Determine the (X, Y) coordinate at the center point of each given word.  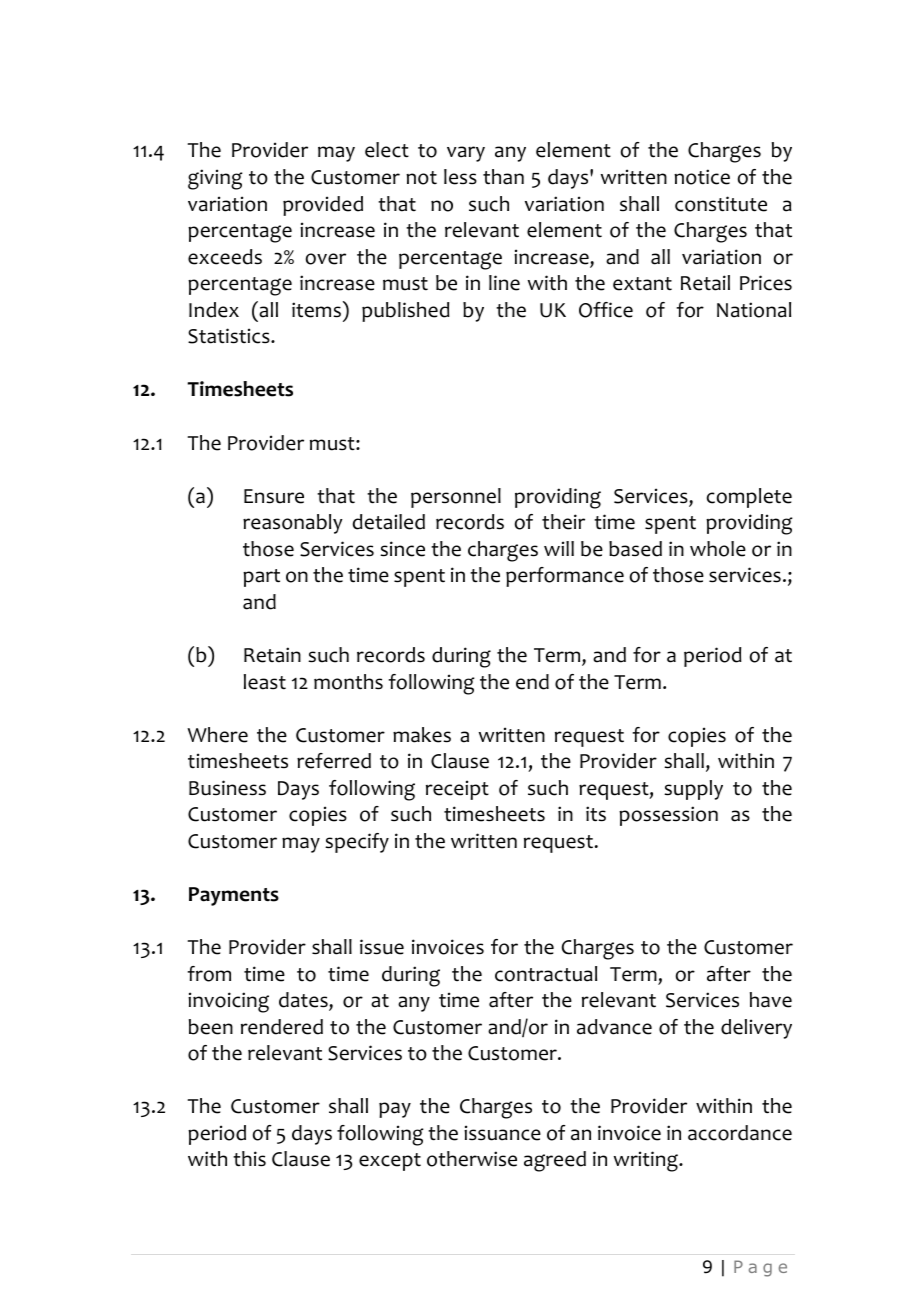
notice (702, 177)
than (503, 177)
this (249, 1159)
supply (693, 790)
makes (422, 735)
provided (323, 206)
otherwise (472, 1159)
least (265, 682)
